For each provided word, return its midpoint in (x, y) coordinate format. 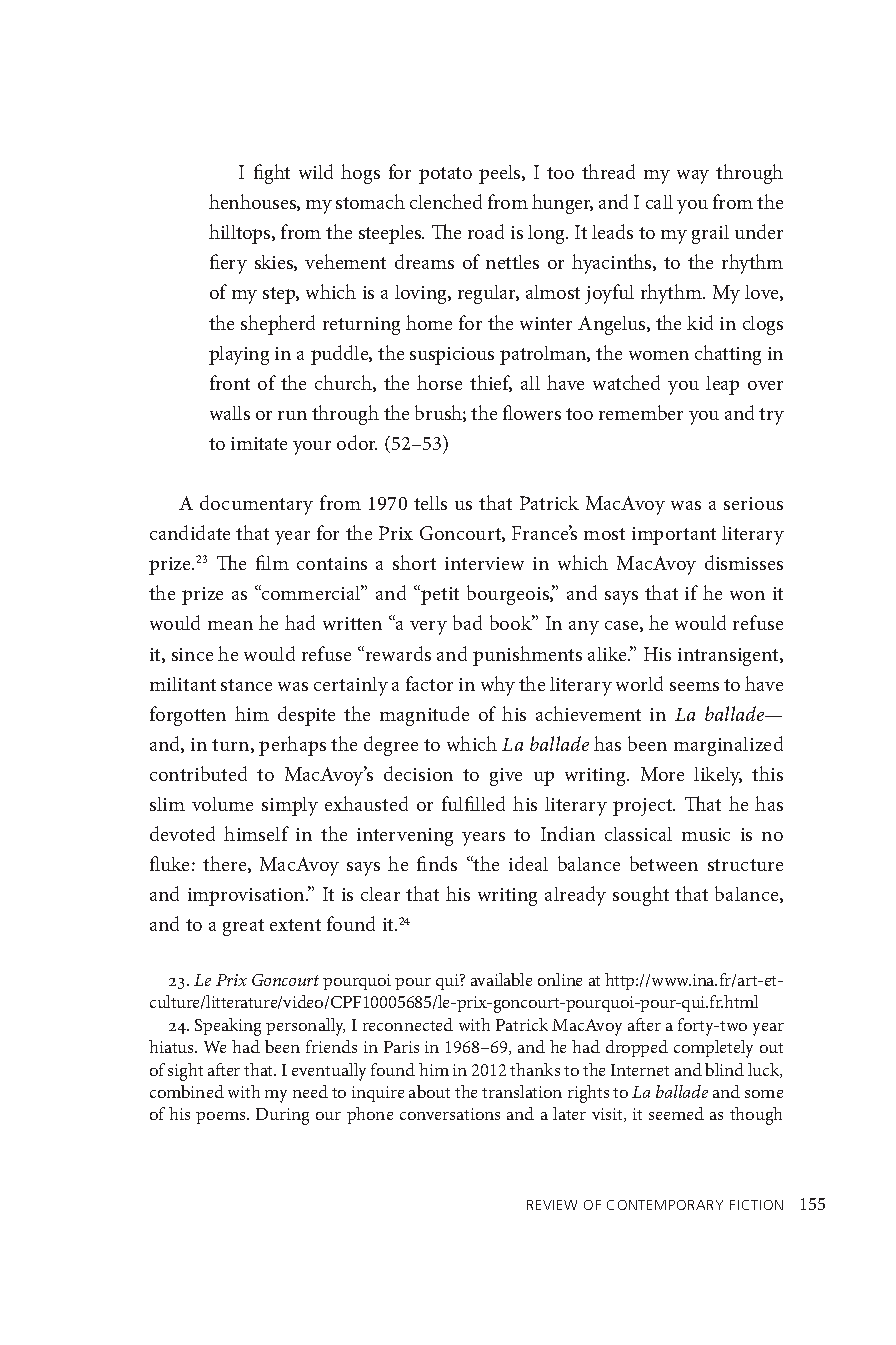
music (706, 834)
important (674, 536)
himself (256, 833)
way (693, 177)
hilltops (241, 234)
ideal (528, 863)
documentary (256, 505)
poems (222, 1118)
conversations (450, 1114)
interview (484, 563)
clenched (446, 201)
